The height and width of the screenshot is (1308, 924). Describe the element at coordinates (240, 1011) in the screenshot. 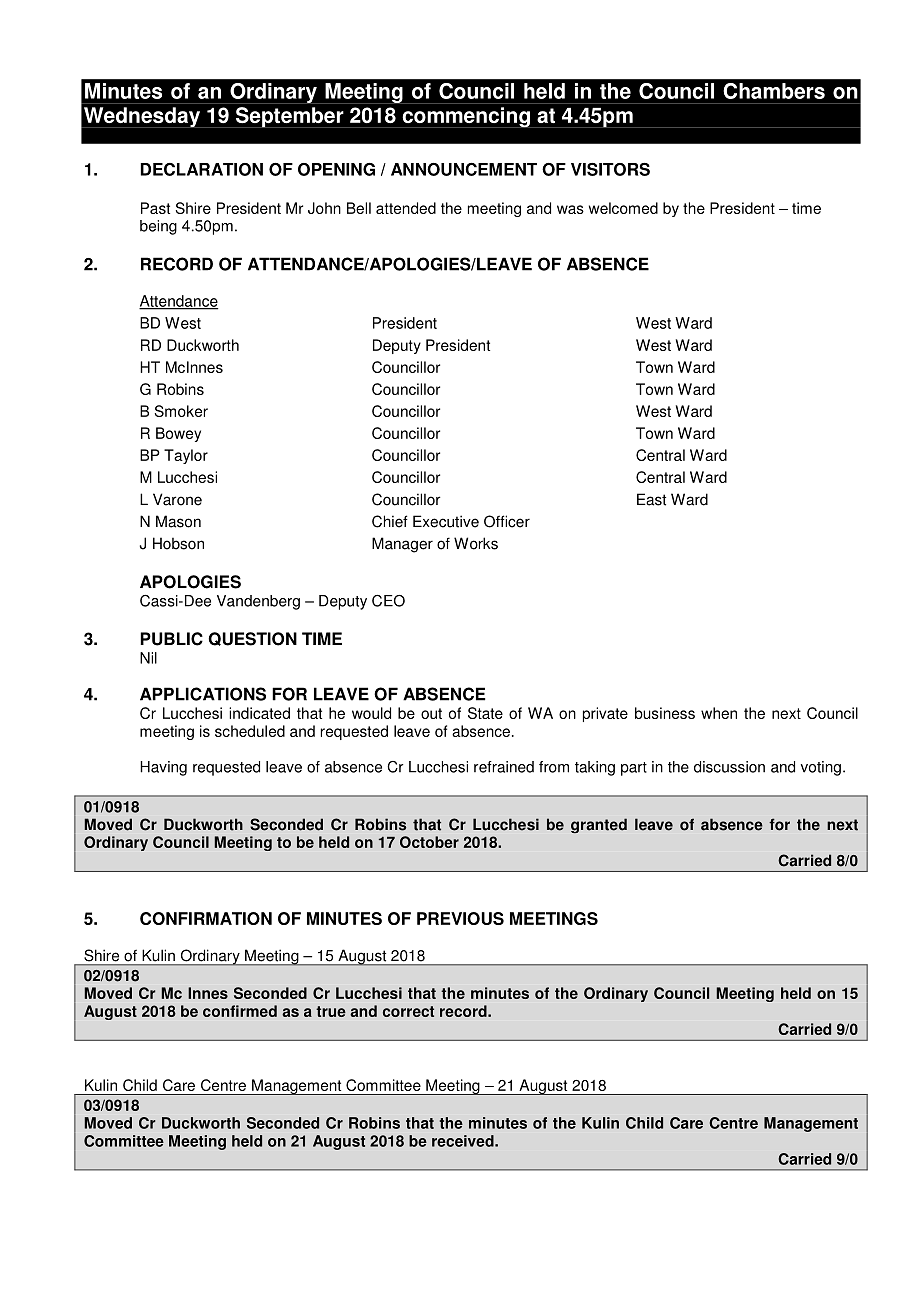

I see `confirmed` at that location.
